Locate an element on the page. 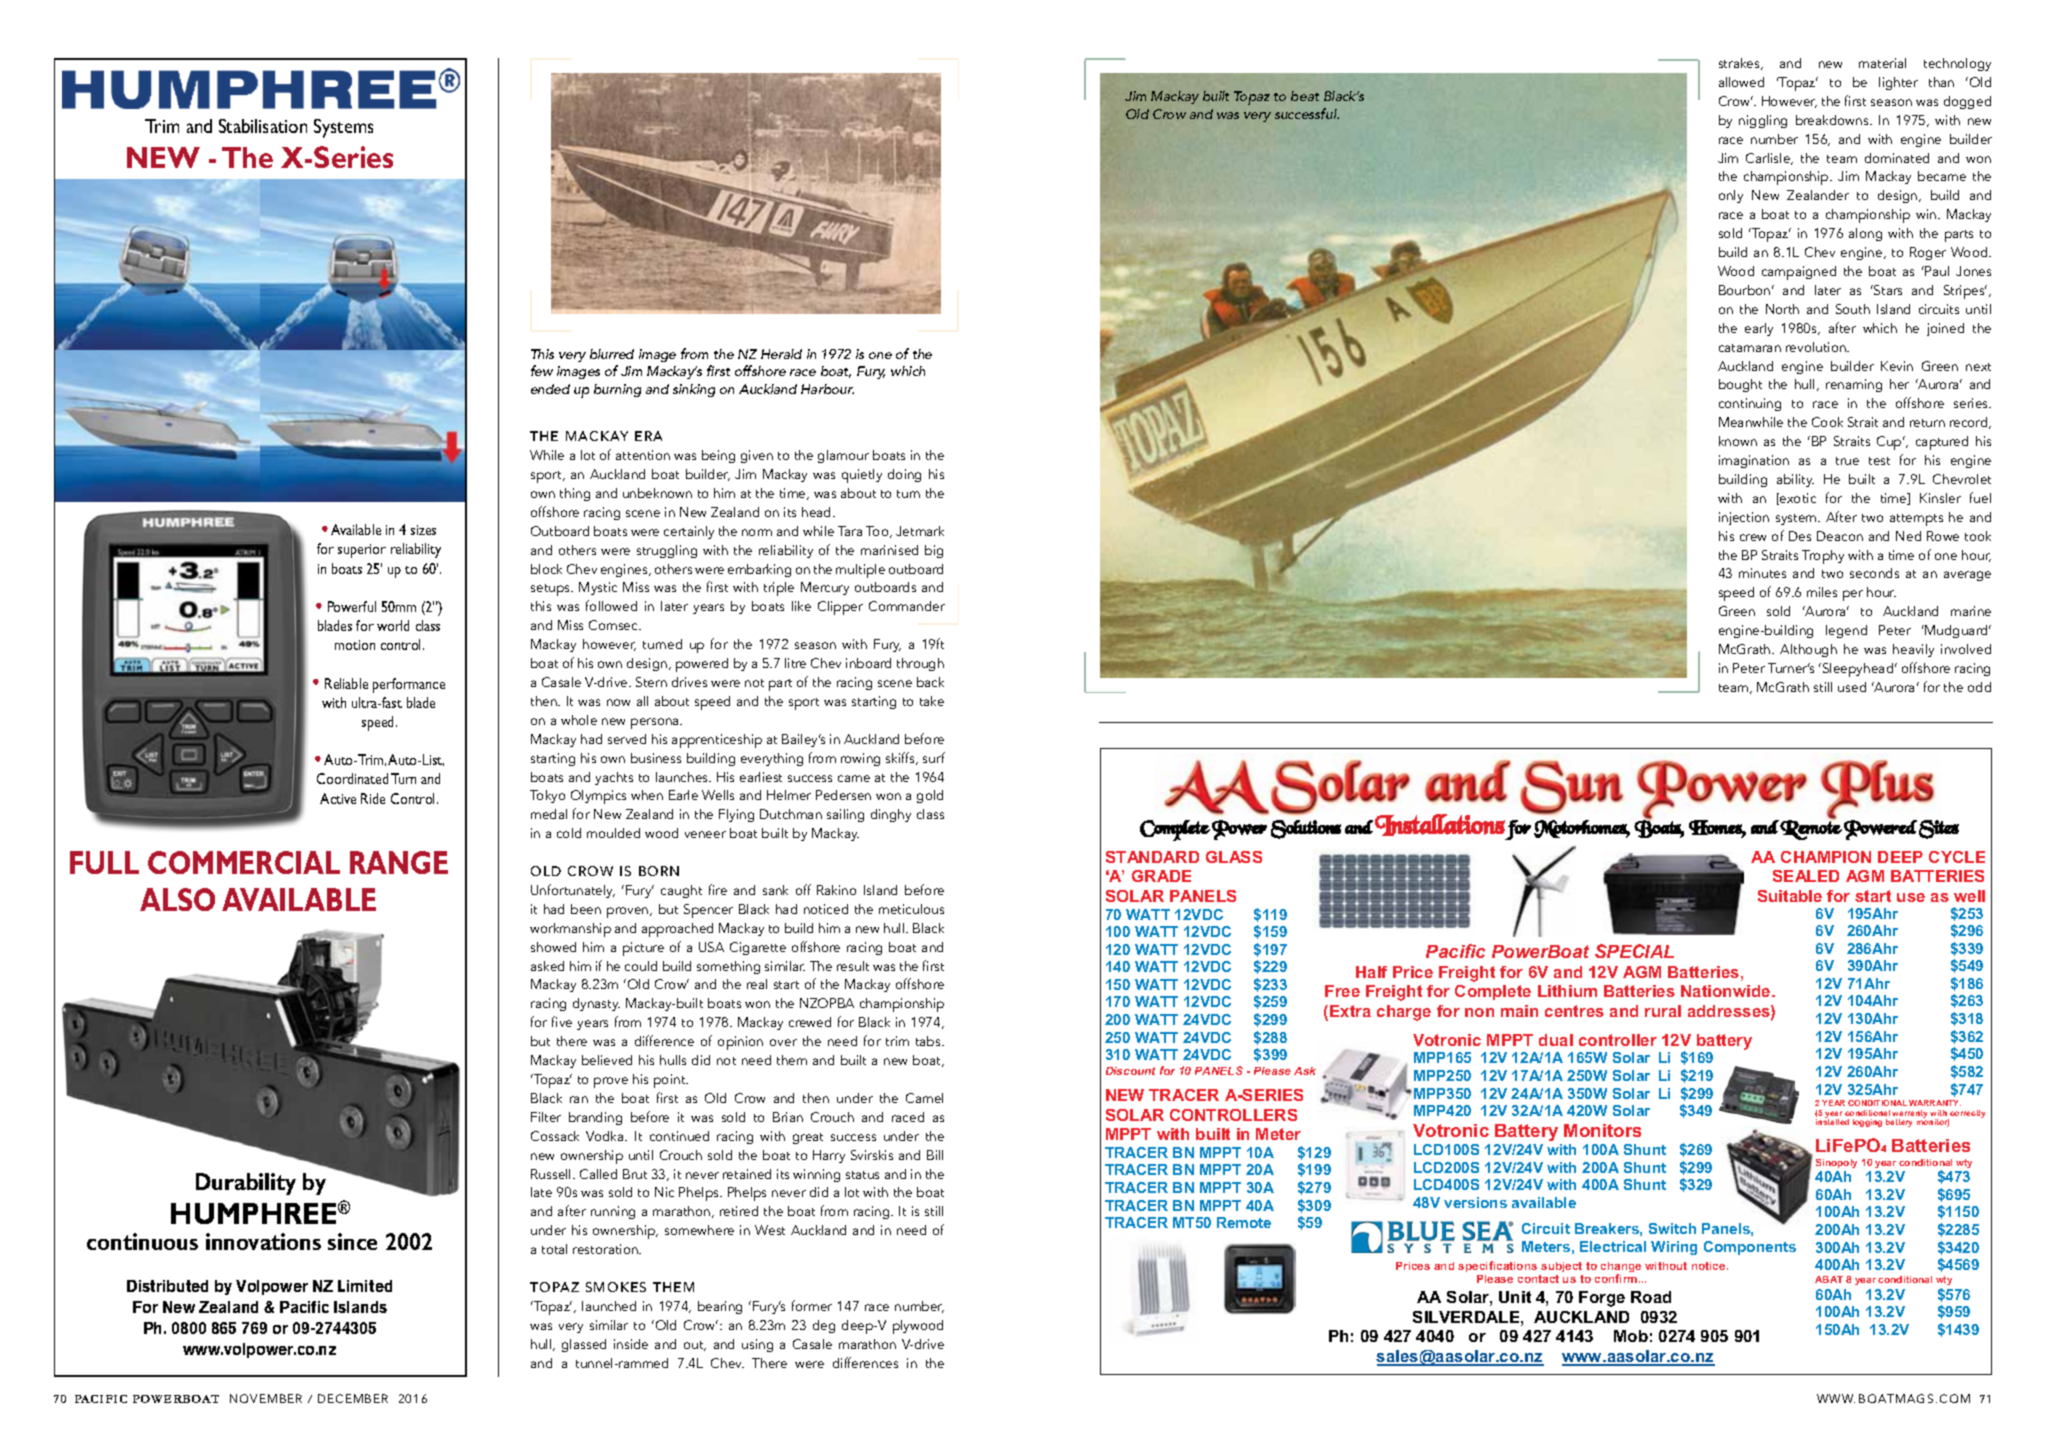 This page has height=1447, width=2046. Stabilisation is located at coordinates (263, 126).
